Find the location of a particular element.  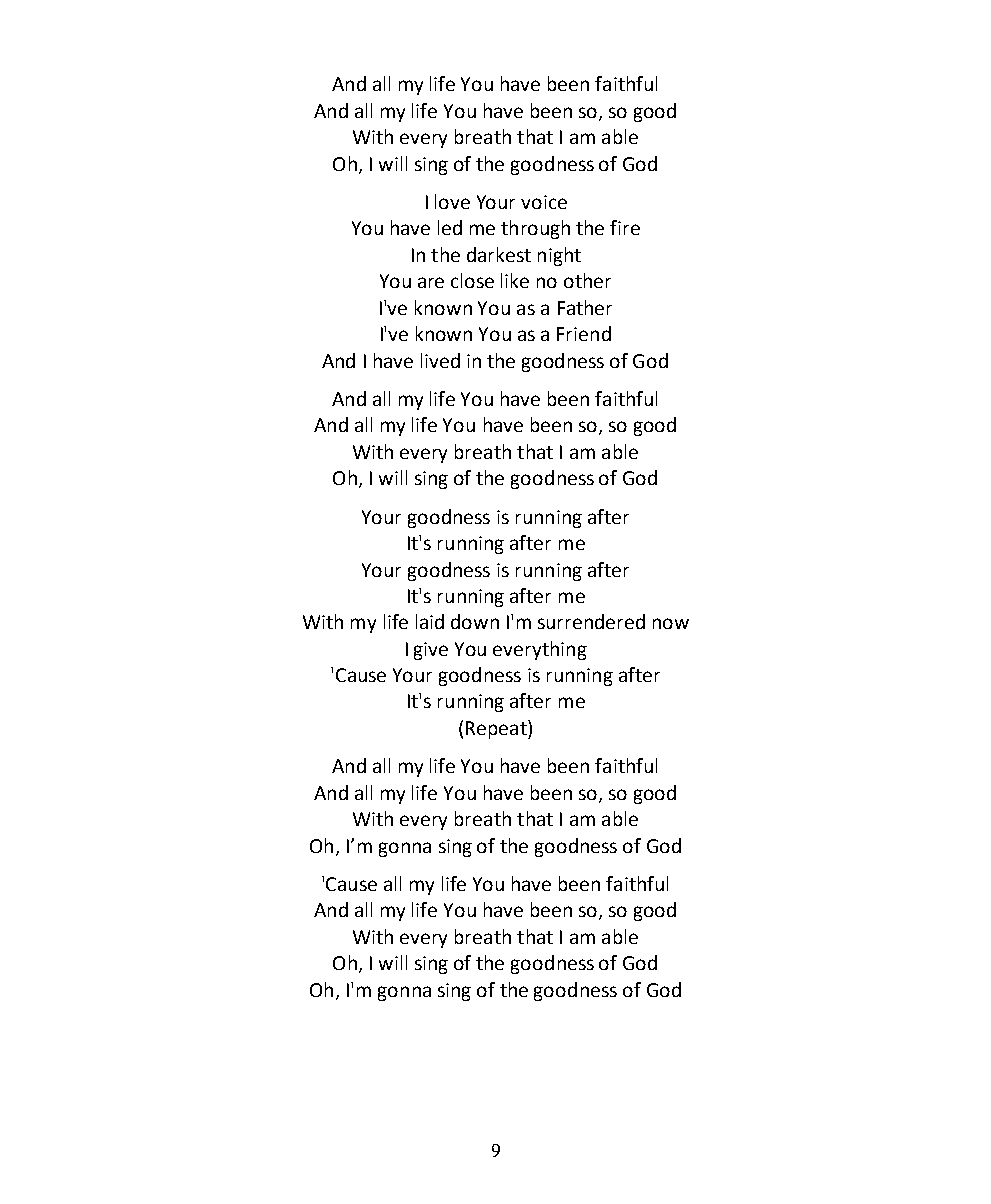

led is located at coordinates (450, 227).
